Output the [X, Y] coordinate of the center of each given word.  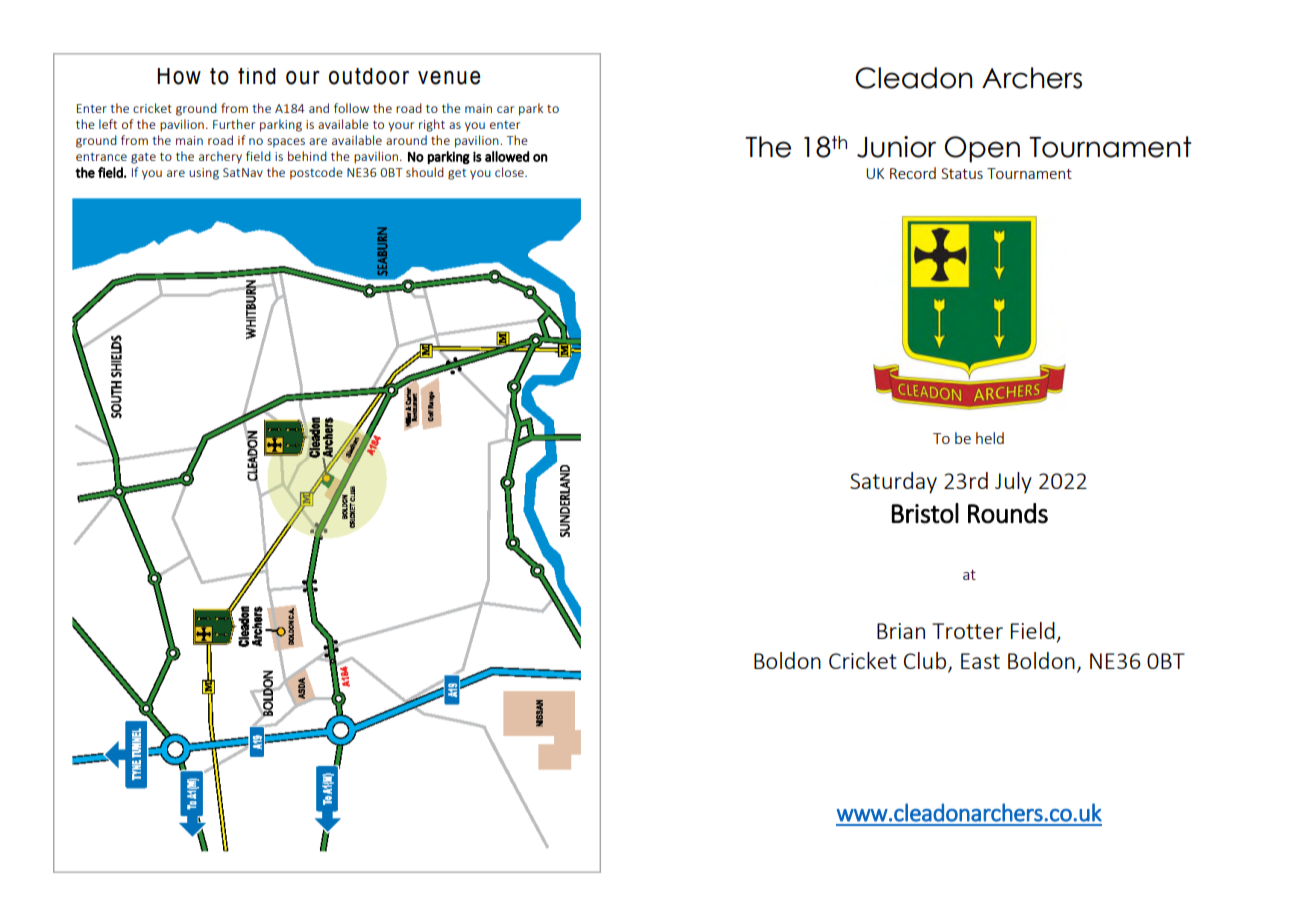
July [1013, 483]
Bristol [925, 513]
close [510, 172]
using [204, 174]
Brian [901, 631]
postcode [316, 173]
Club [926, 662]
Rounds [1008, 513]
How [179, 76]
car [505, 109]
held [990, 438]
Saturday [893, 483]
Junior [896, 147]
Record [913, 173]
